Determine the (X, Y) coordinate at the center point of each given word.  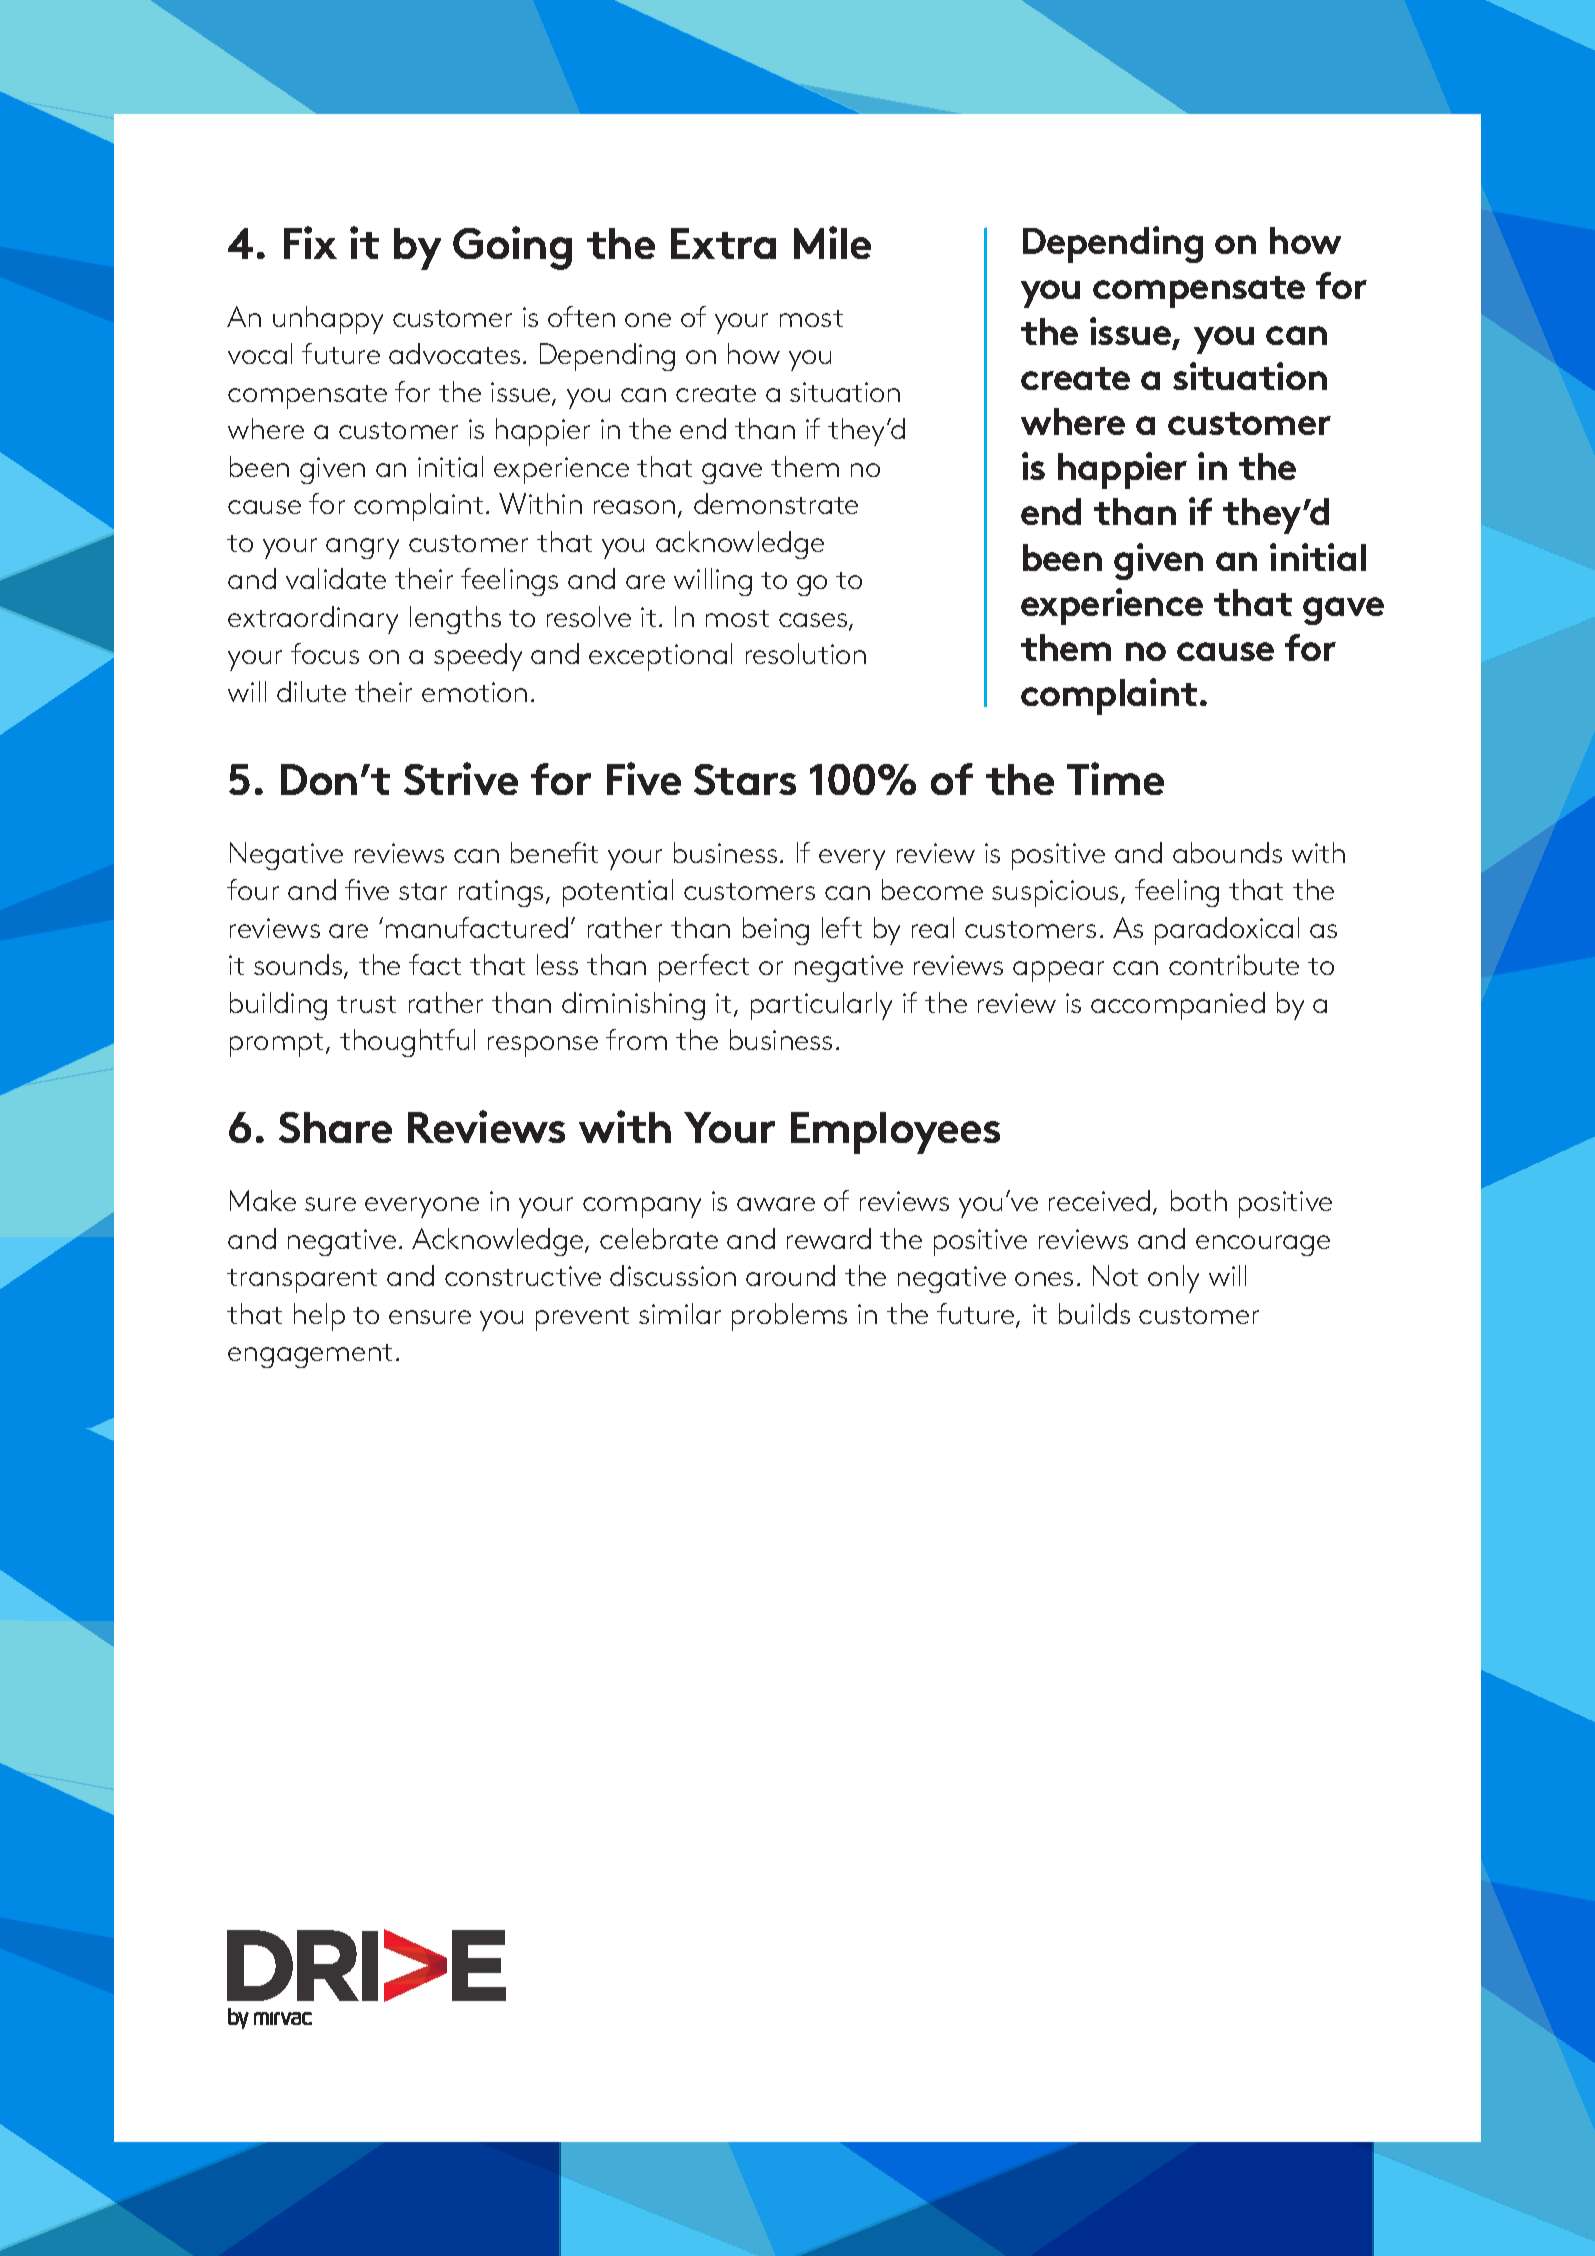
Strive (461, 778)
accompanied (1178, 1006)
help (319, 1317)
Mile (832, 242)
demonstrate (776, 503)
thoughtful (407, 1043)
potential (618, 893)
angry (362, 548)
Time (1115, 778)
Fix (310, 242)
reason (634, 507)
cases (814, 621)
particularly (821, 1006)
